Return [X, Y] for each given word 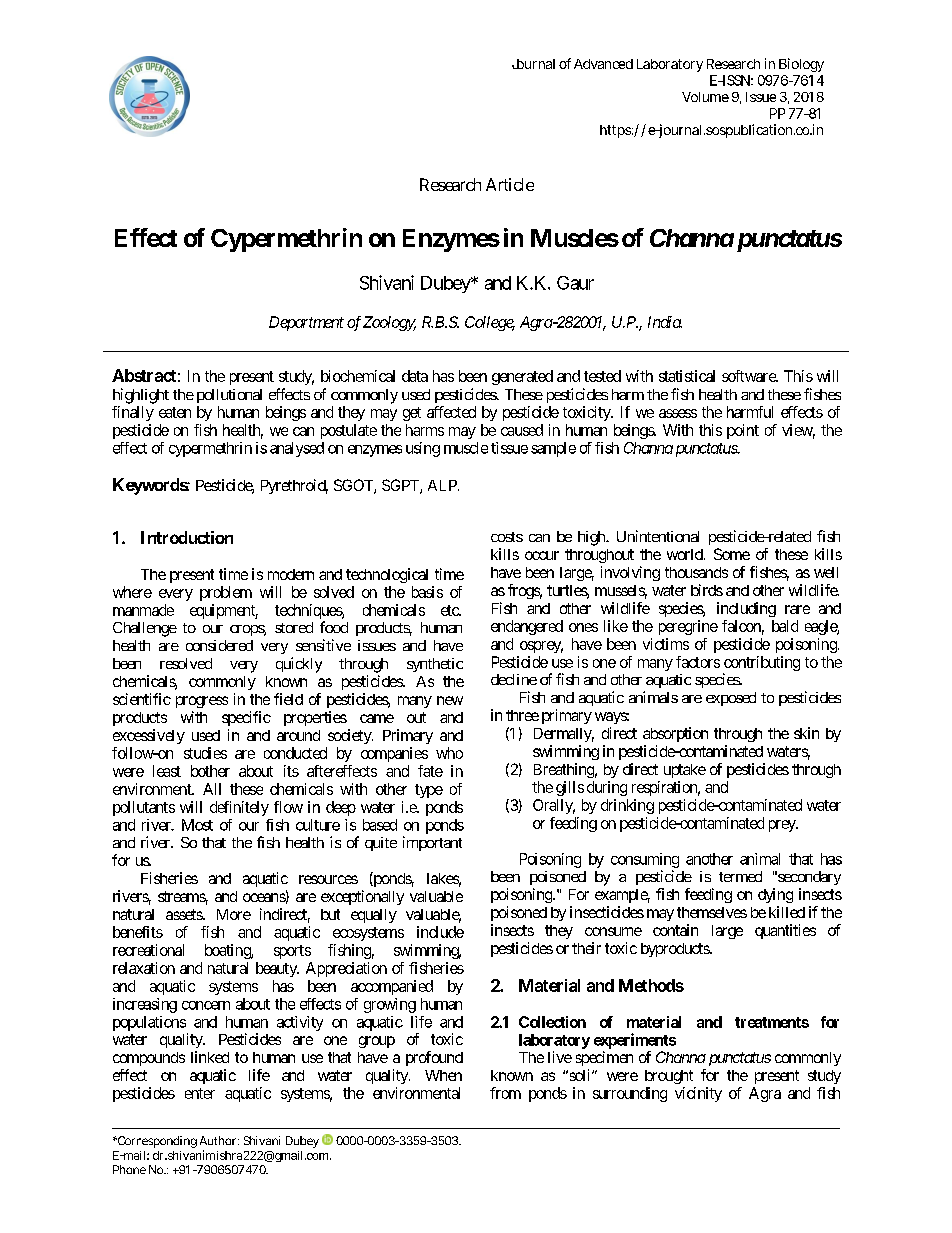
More [234, 914]
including [746, 609]
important [432, 843]
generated [522, 377]
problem [226, 593]
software [749, 376]
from [505, 1093]
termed [740, 876]
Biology [801, 65]
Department [306, 323]
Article [510, 184]
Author [218, 1140]
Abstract [144, 375]
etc [450, 610]
